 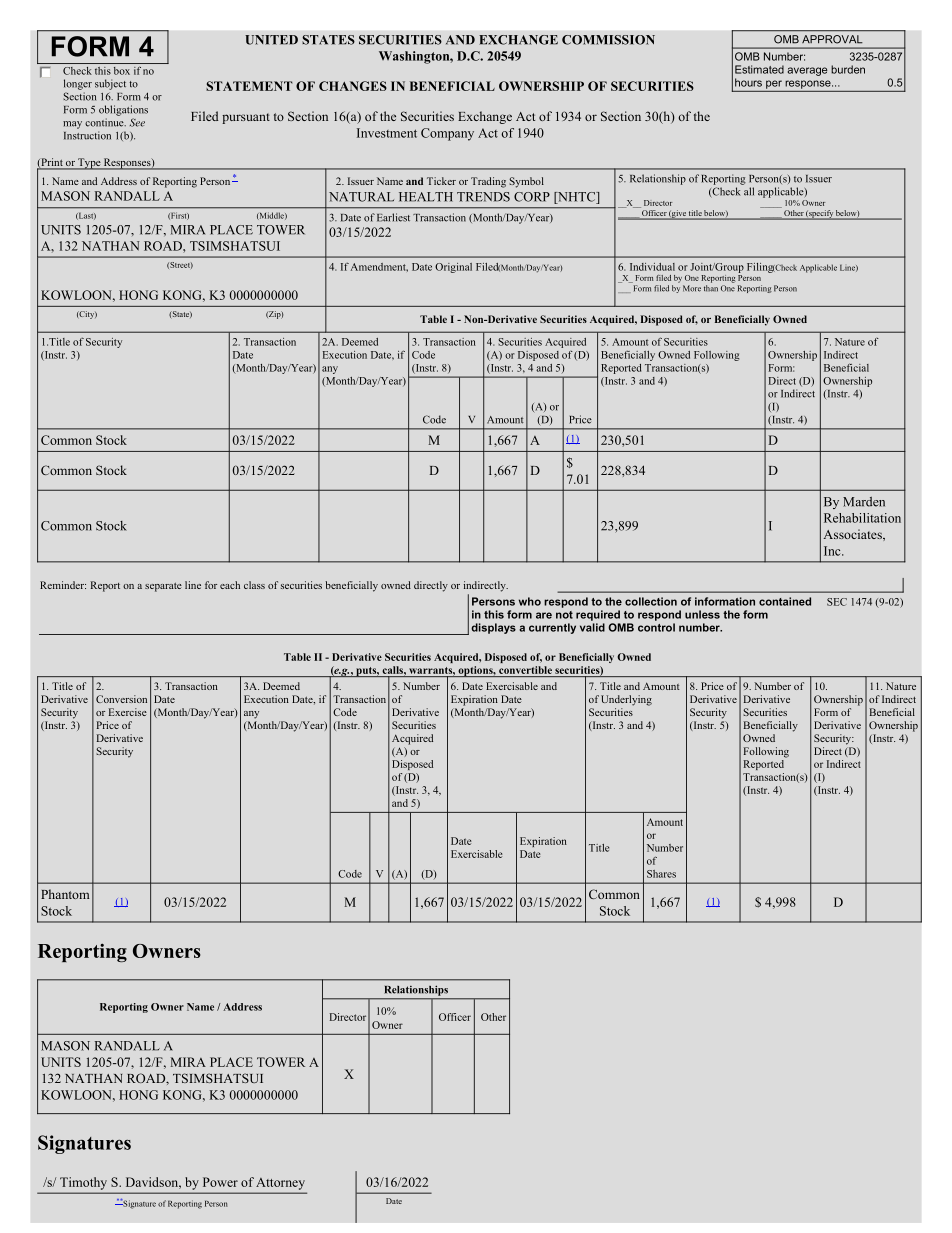 What do you see at coordinates (128, 712) in the screenshot?
I see `Exercise` at bounding box center [128, 712].
